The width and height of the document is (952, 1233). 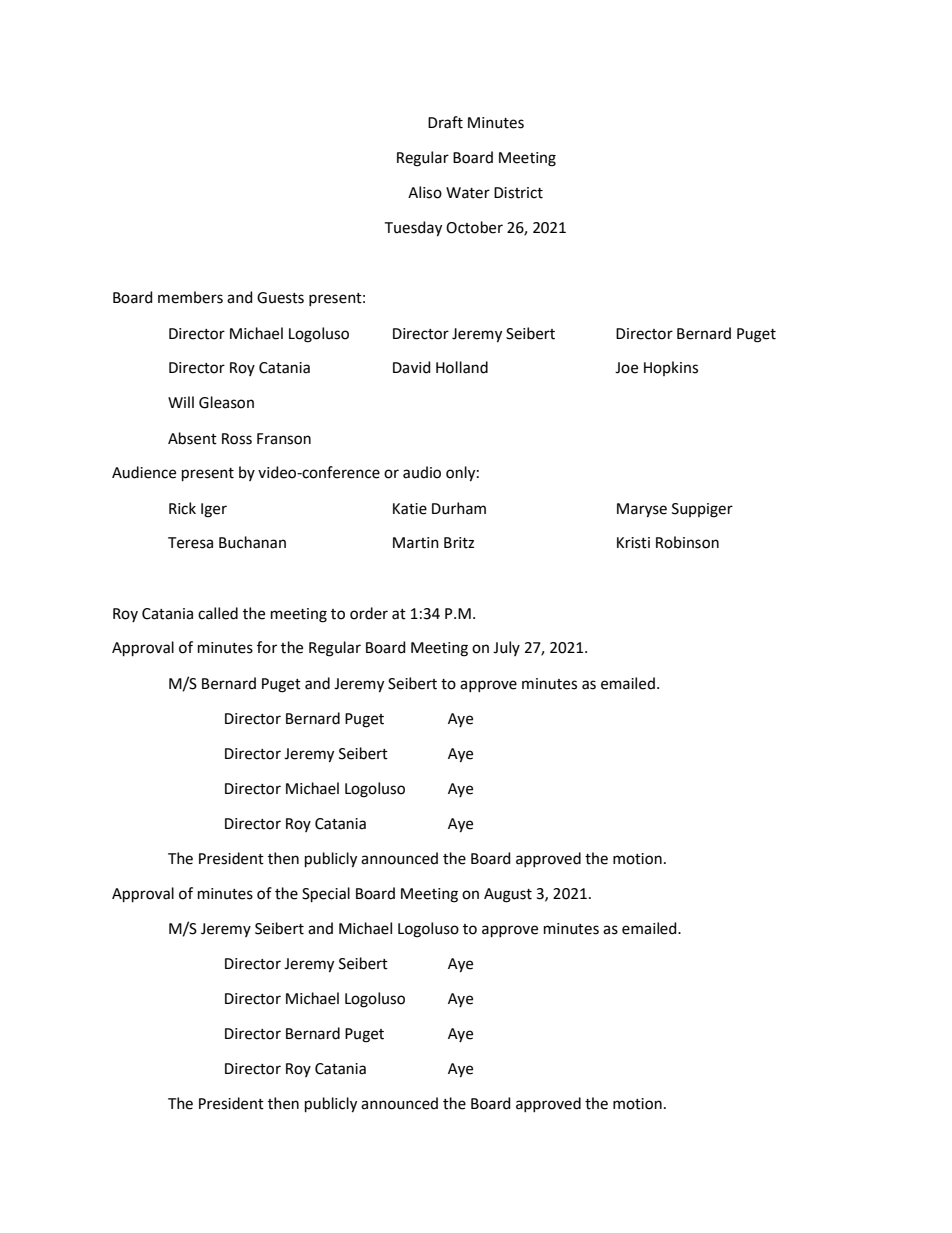 I want to click on August, so click(x=508, y=895).
